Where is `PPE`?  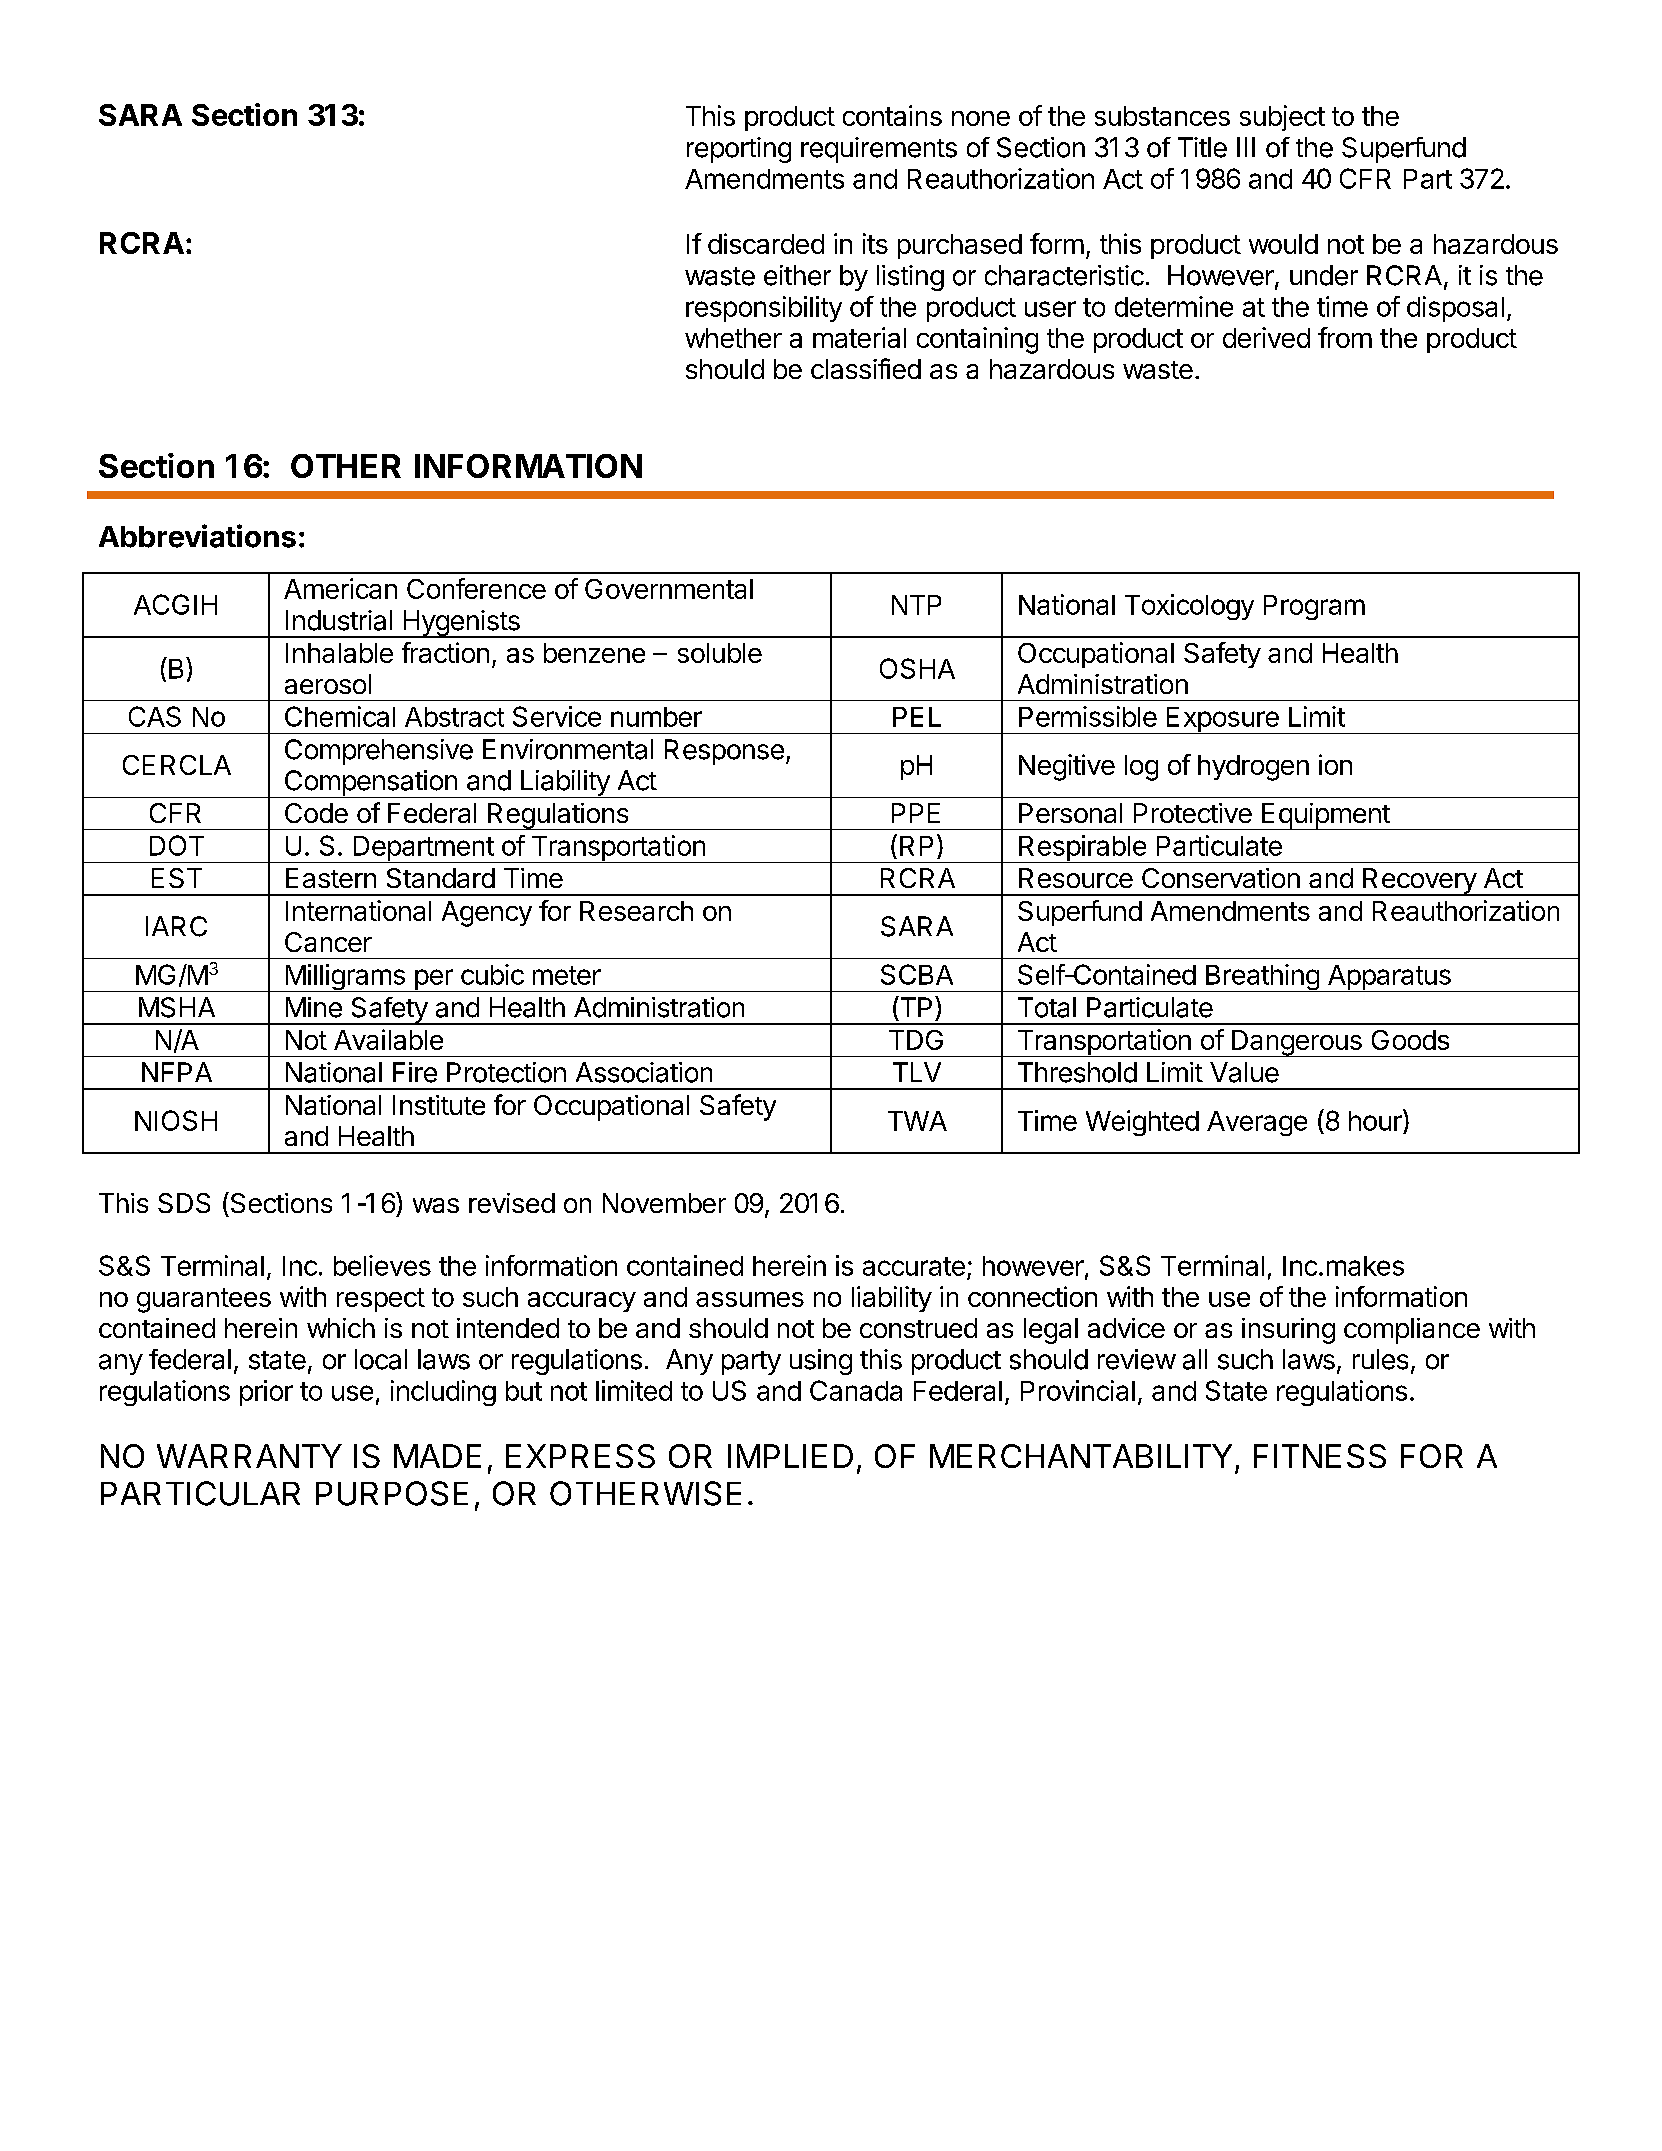 PPE is located at coordinates (916, 813).
